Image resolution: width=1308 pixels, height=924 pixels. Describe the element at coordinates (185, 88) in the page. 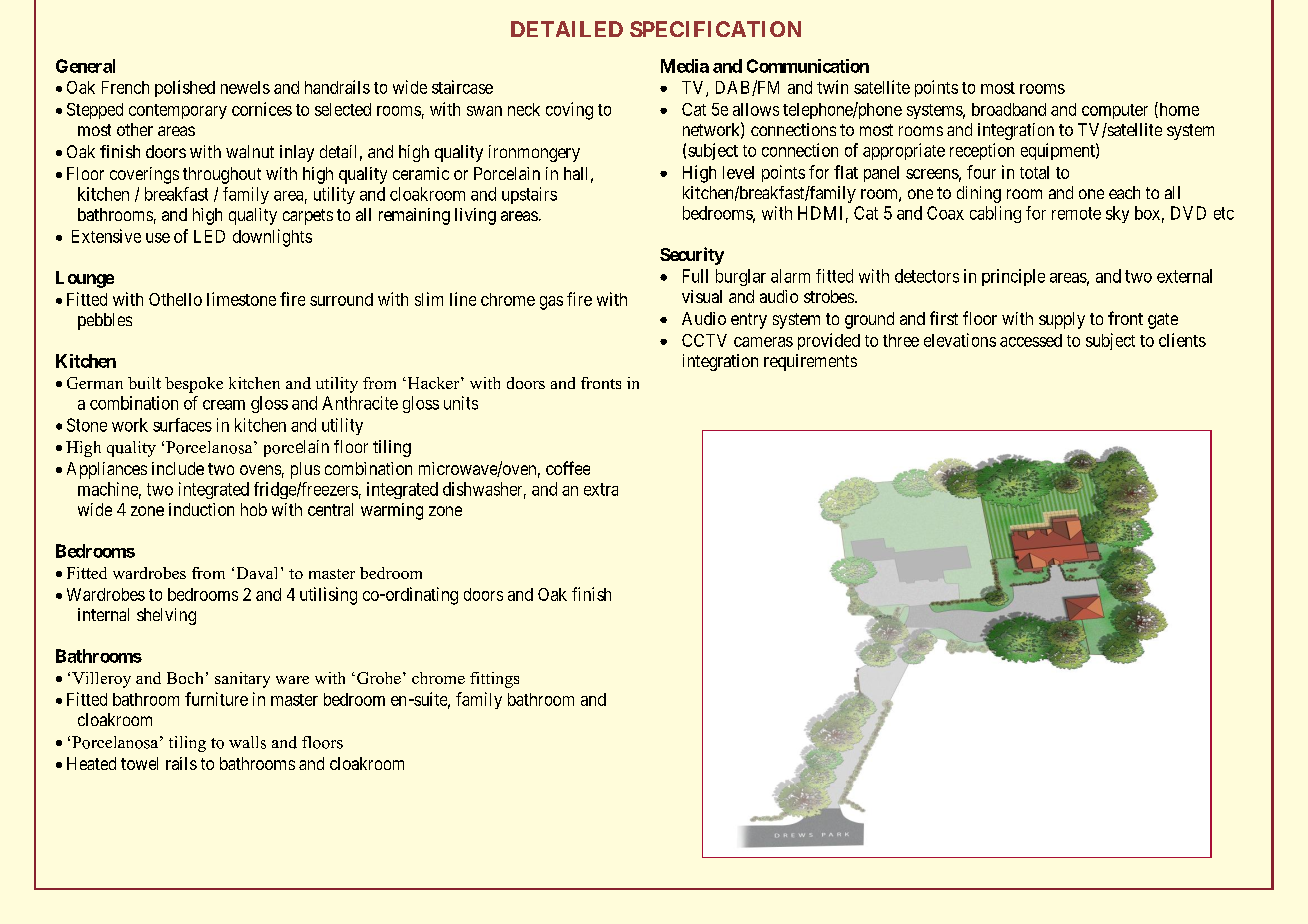

I see `polished` at that location.
